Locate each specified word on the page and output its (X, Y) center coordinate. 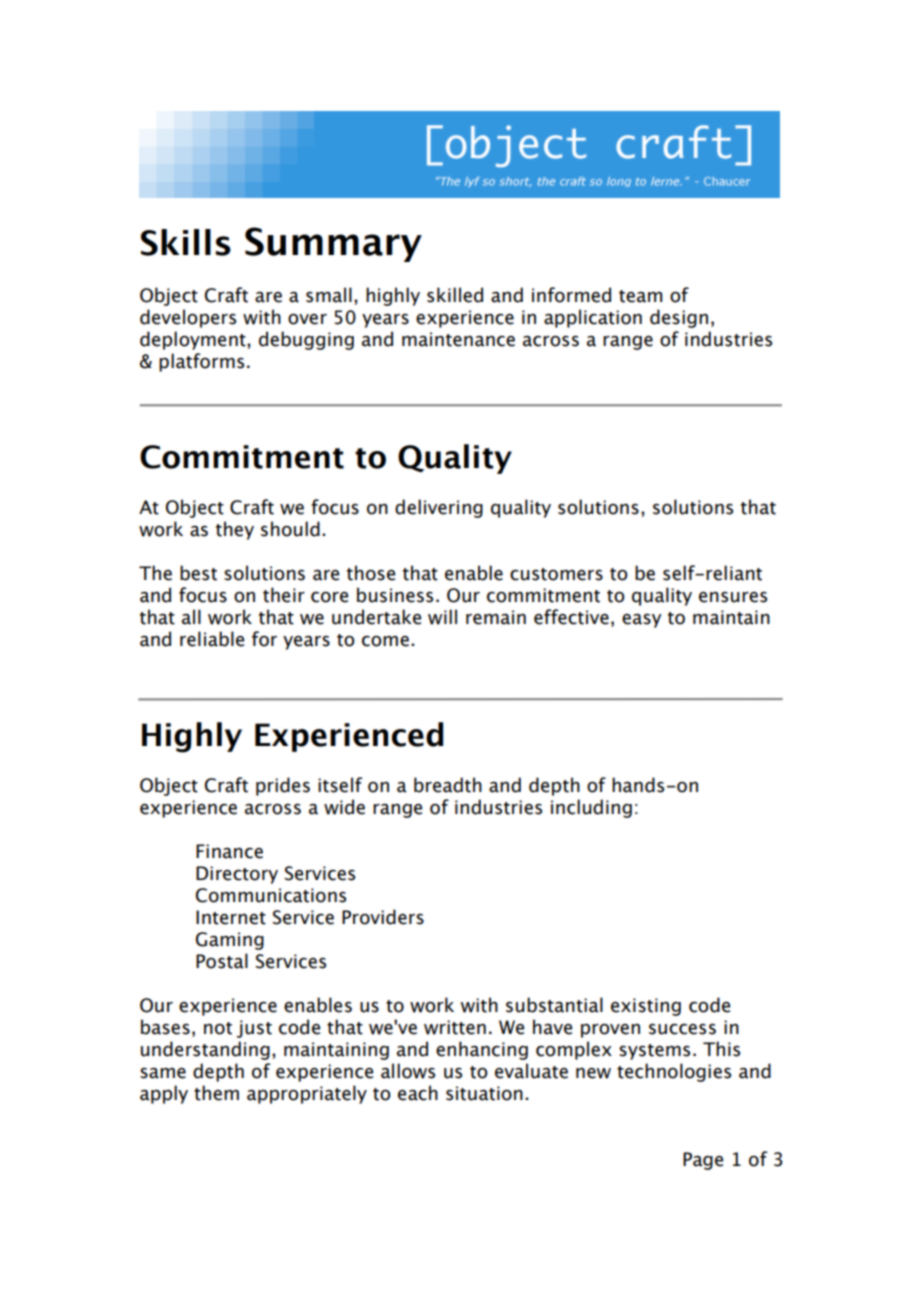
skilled (455, 295)
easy (642, 621)
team (640, 296)
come (385, 641)
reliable (212, 639)
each (418, 1093)
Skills (186, 242)
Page (703, 1161)
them (216, 1093)
